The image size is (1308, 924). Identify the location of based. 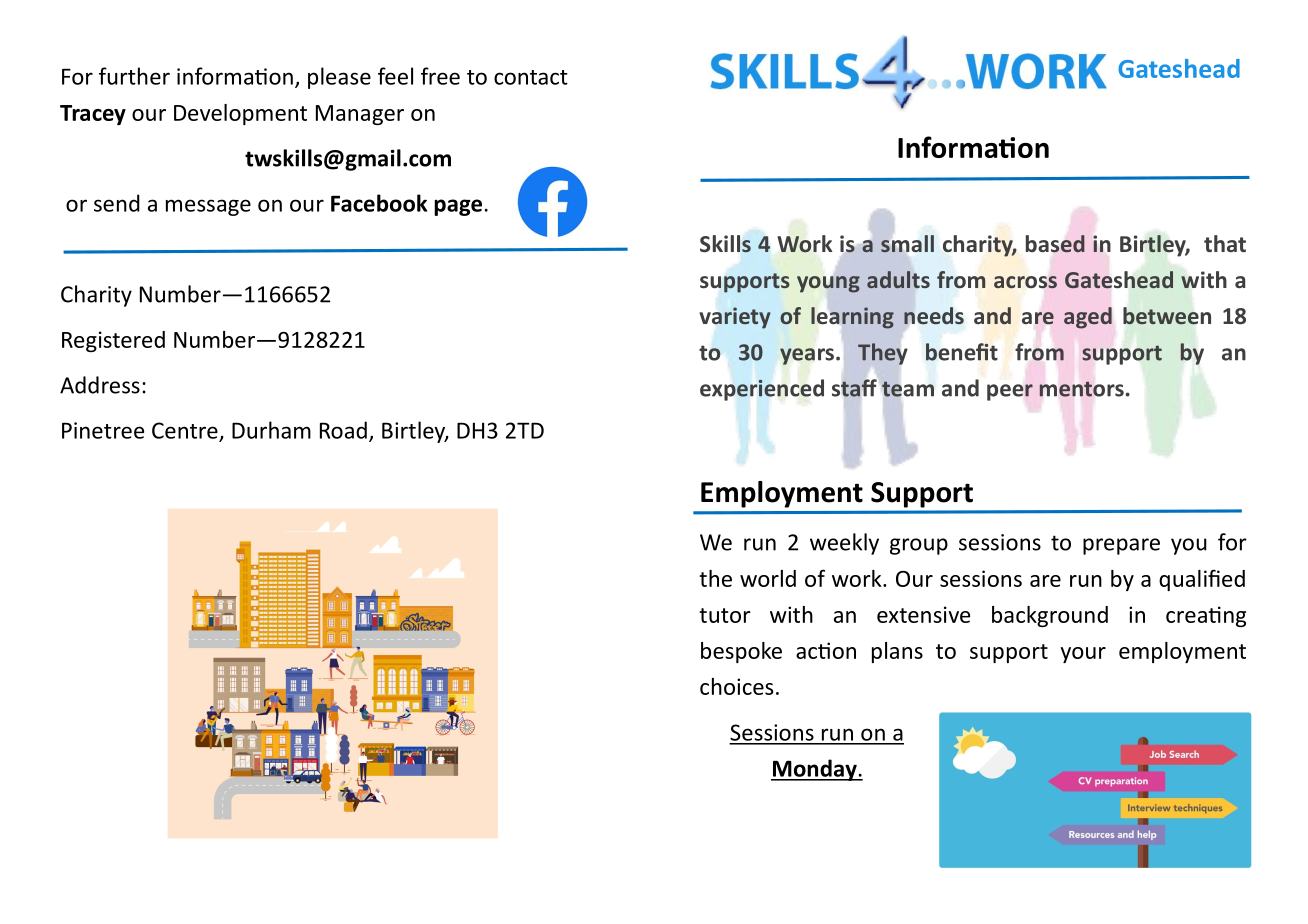
(1055, 244).
